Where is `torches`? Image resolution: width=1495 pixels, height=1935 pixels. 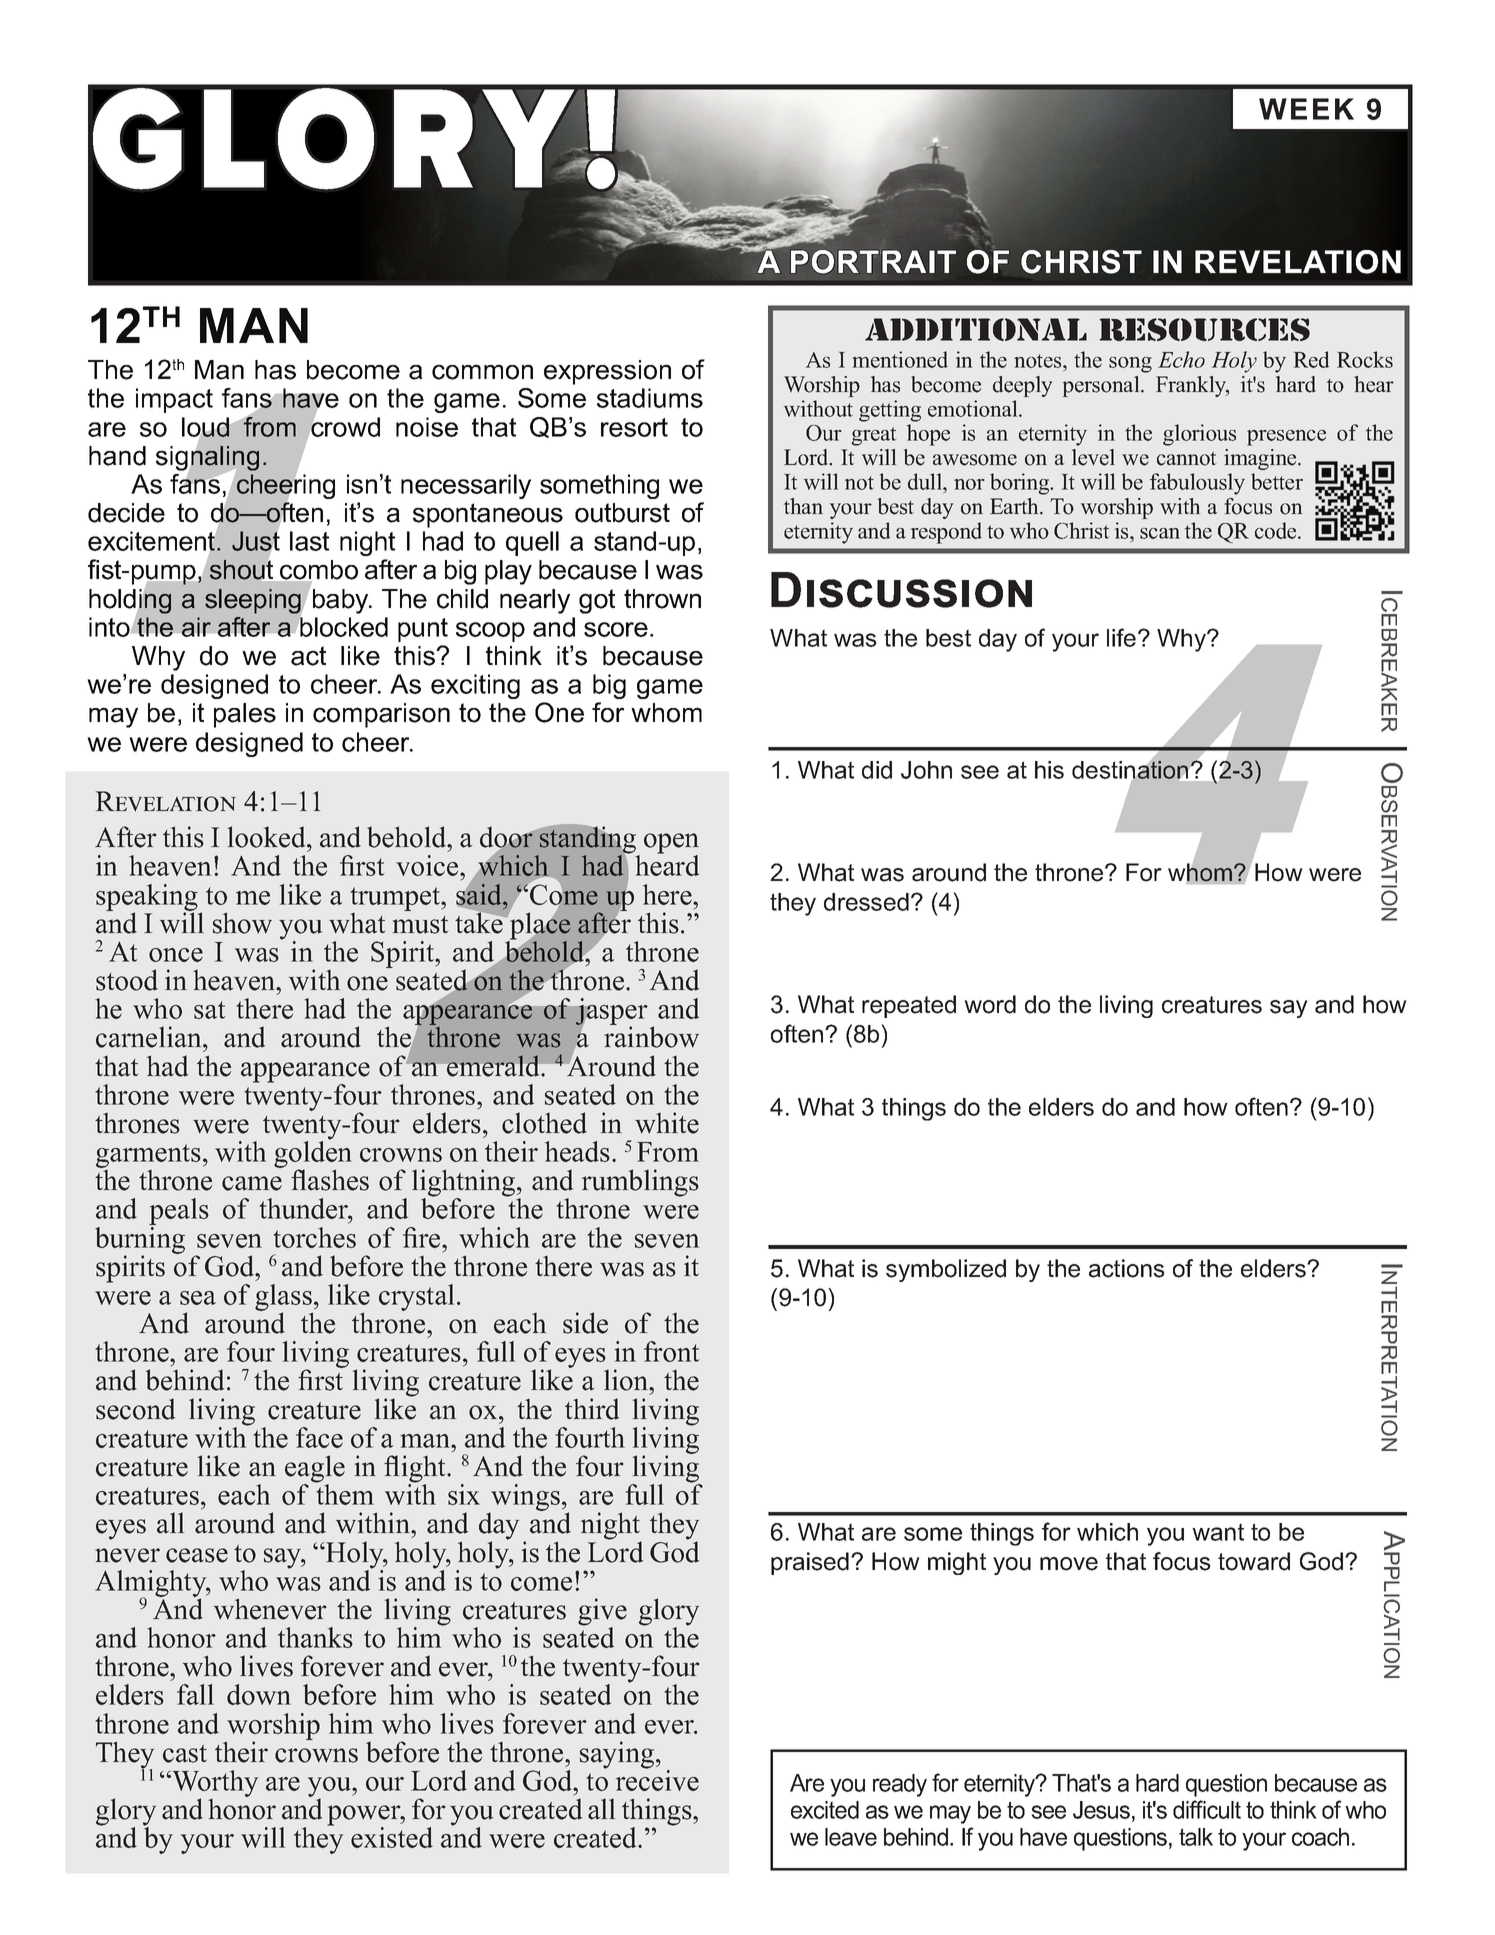
torches is located at coordinates (314, 1237).
